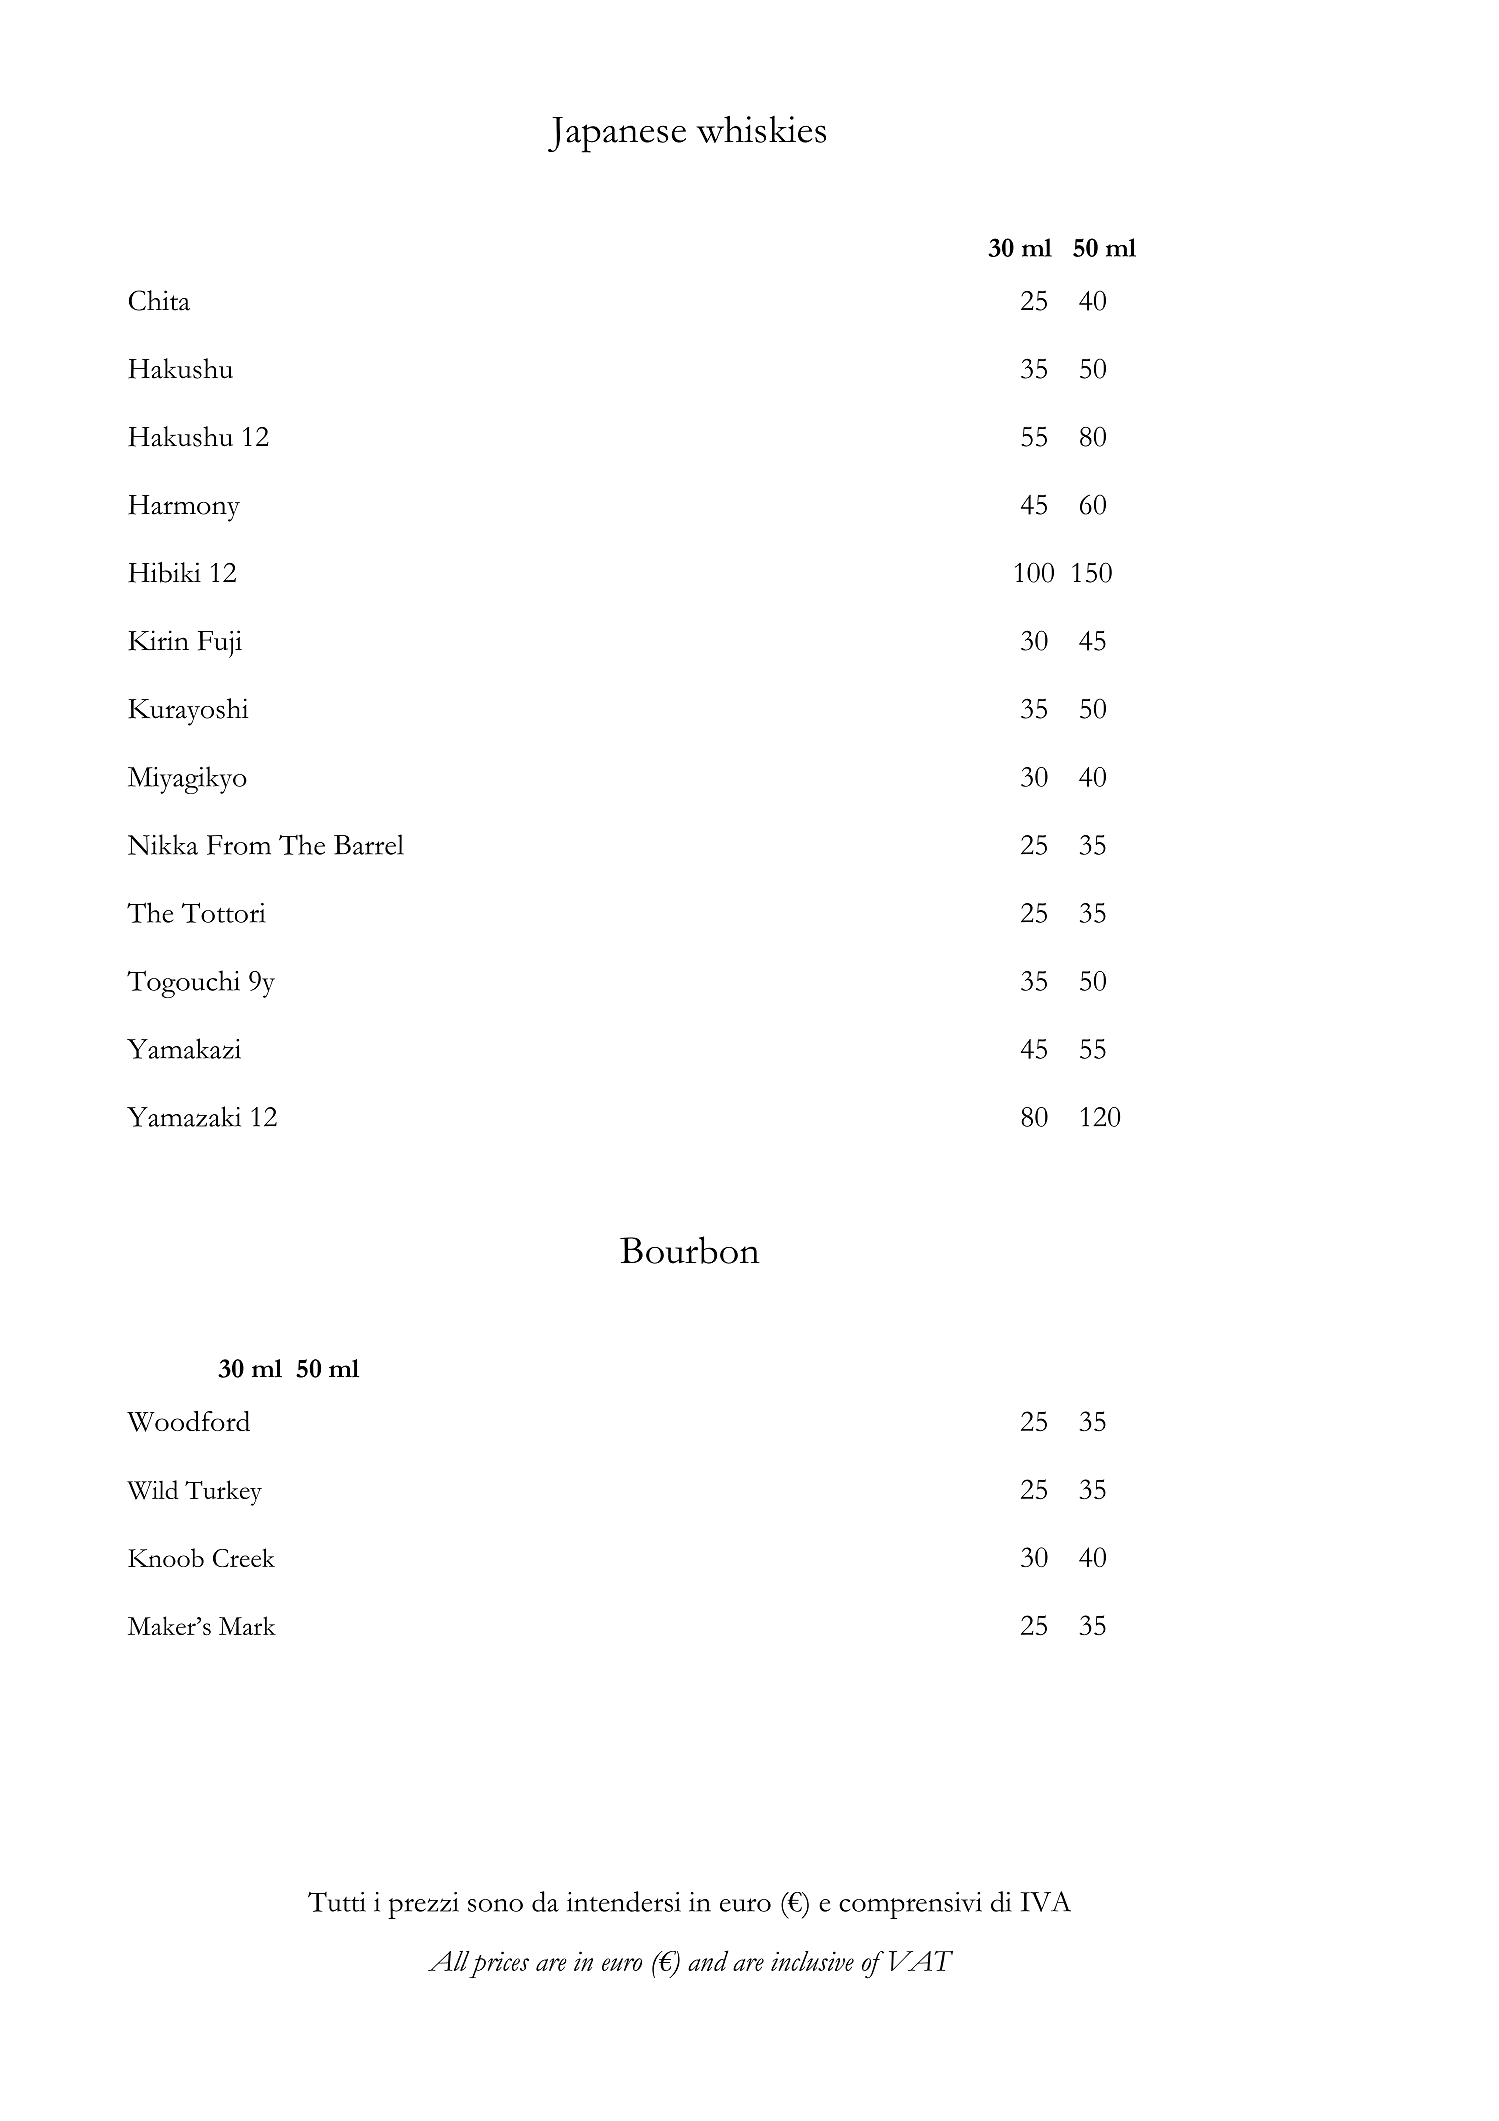  What do you see at coordinates (369, 844) in the image?
I see `Barrel` at bounding box center [369, 844].
